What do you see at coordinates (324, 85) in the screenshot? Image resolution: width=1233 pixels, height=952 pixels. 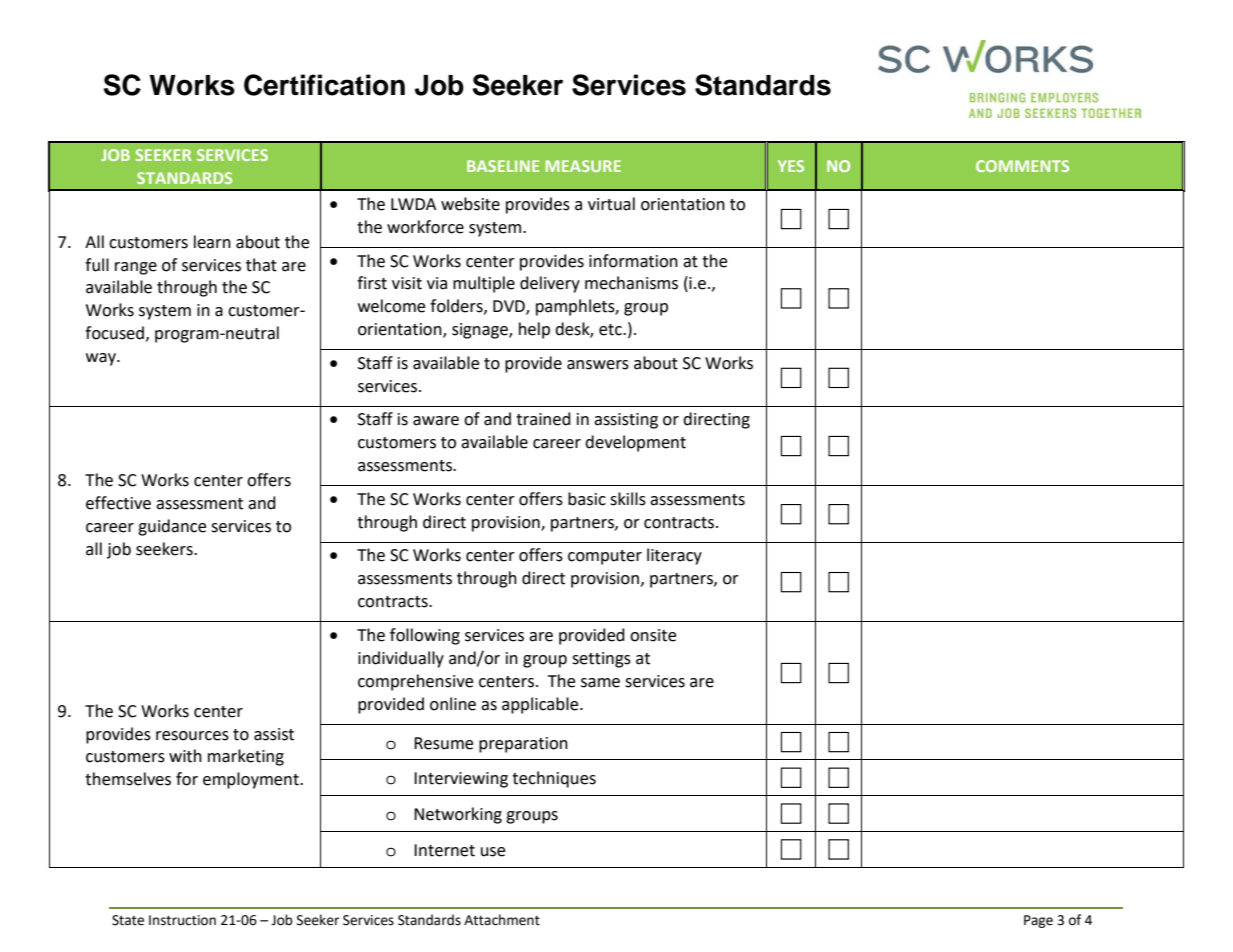 I see `Certification` at bounding box center [324, 85].
